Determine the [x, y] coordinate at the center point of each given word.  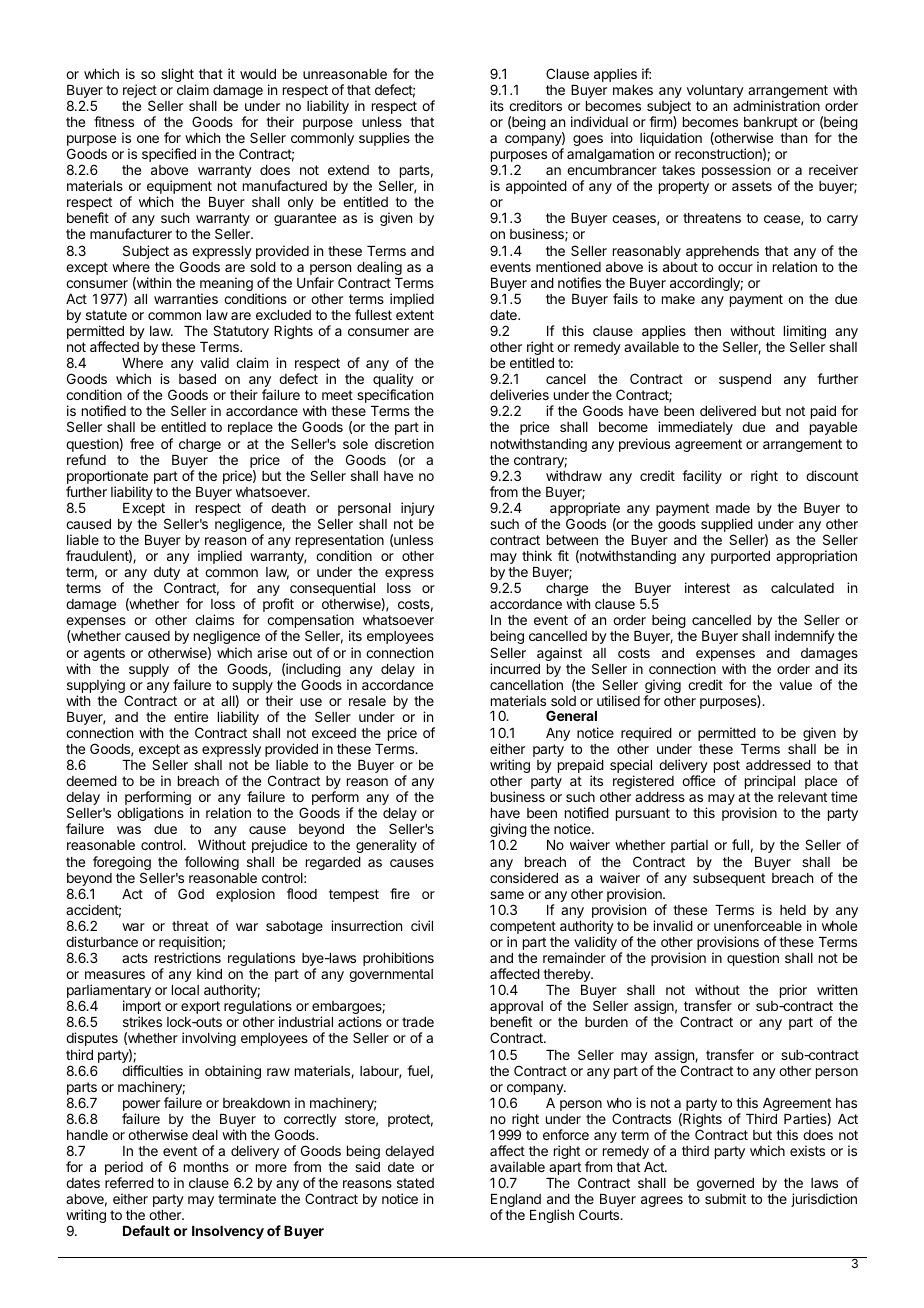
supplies [384, 139]
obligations [150, 814]
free [142, 443]
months [206, 1167]
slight [178, 76]
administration [776, 105]
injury [418, 509]
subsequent [729, 879]
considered [524, 877]
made [733, 508]
